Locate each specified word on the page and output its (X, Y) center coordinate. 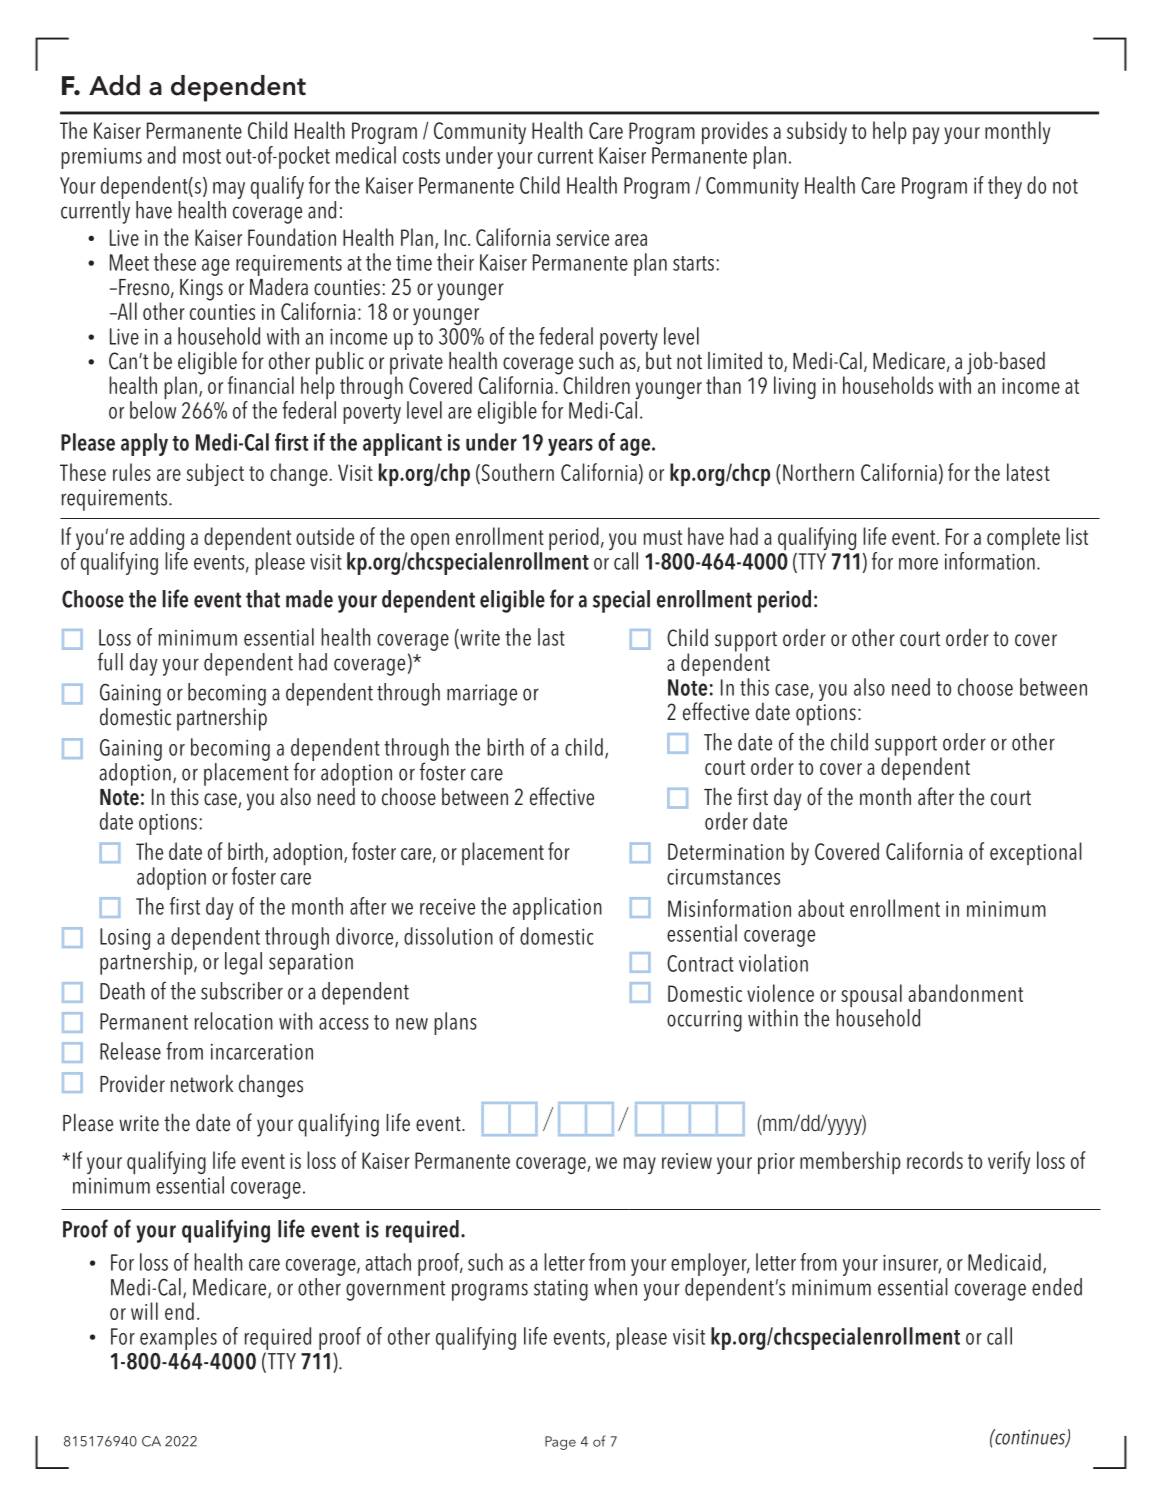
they (1005, 187)
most (202, 156)
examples (178, 1338)
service (582, 238)
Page (560, 1443)
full (110, 661)
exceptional (1036, 853)
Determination (726, 851)
